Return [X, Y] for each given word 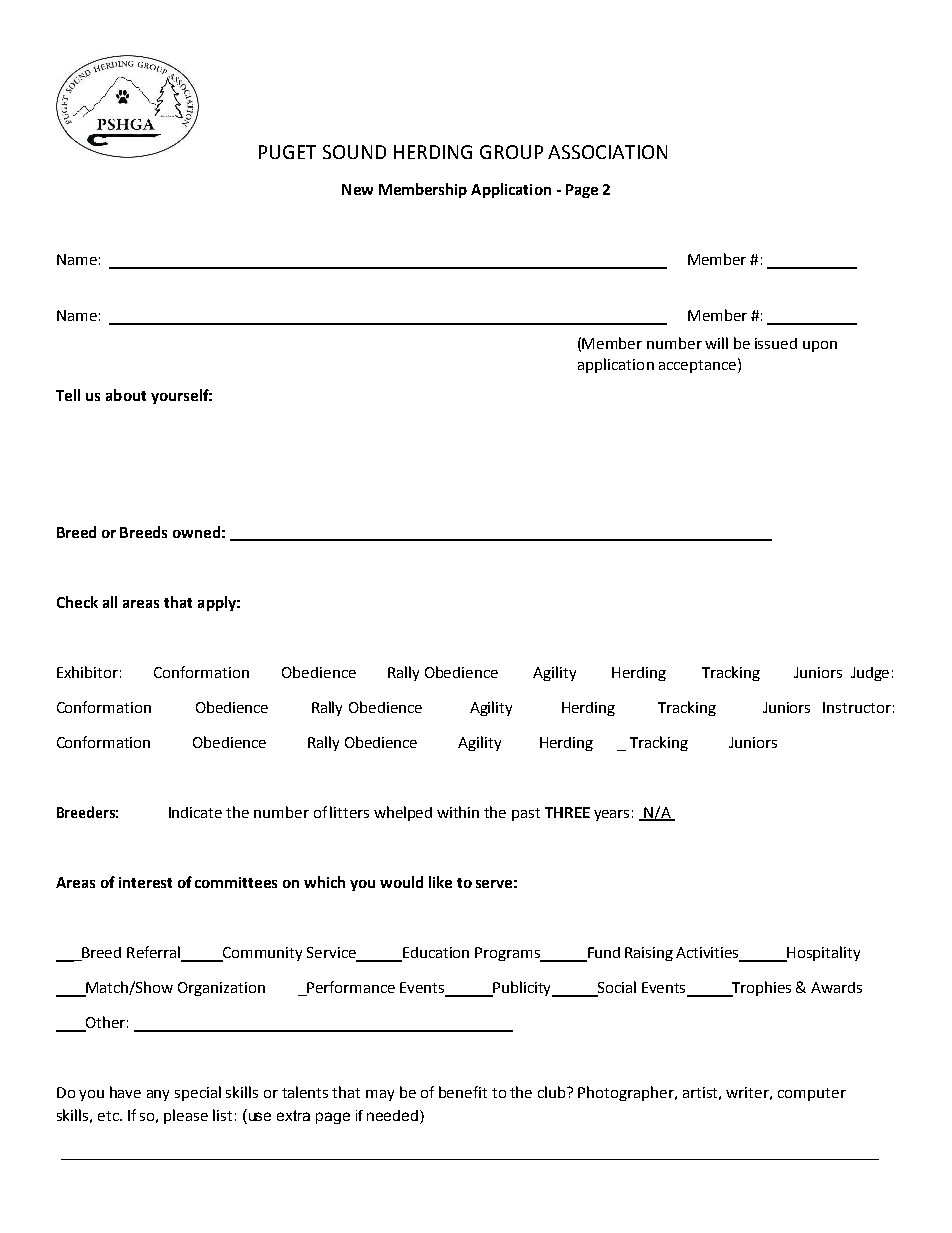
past [526, 814]
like [440, 882]
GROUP [511, 152]
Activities [709, 954]
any [158, 1095]
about [126, 395]
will [716, 343]
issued [776, 343]
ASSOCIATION [607, 152]
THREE [567, 812]
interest [145, 882]
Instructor [857, 707]
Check [77, 602]
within [458, 812]
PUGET [287, 152]
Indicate [195, 812]
